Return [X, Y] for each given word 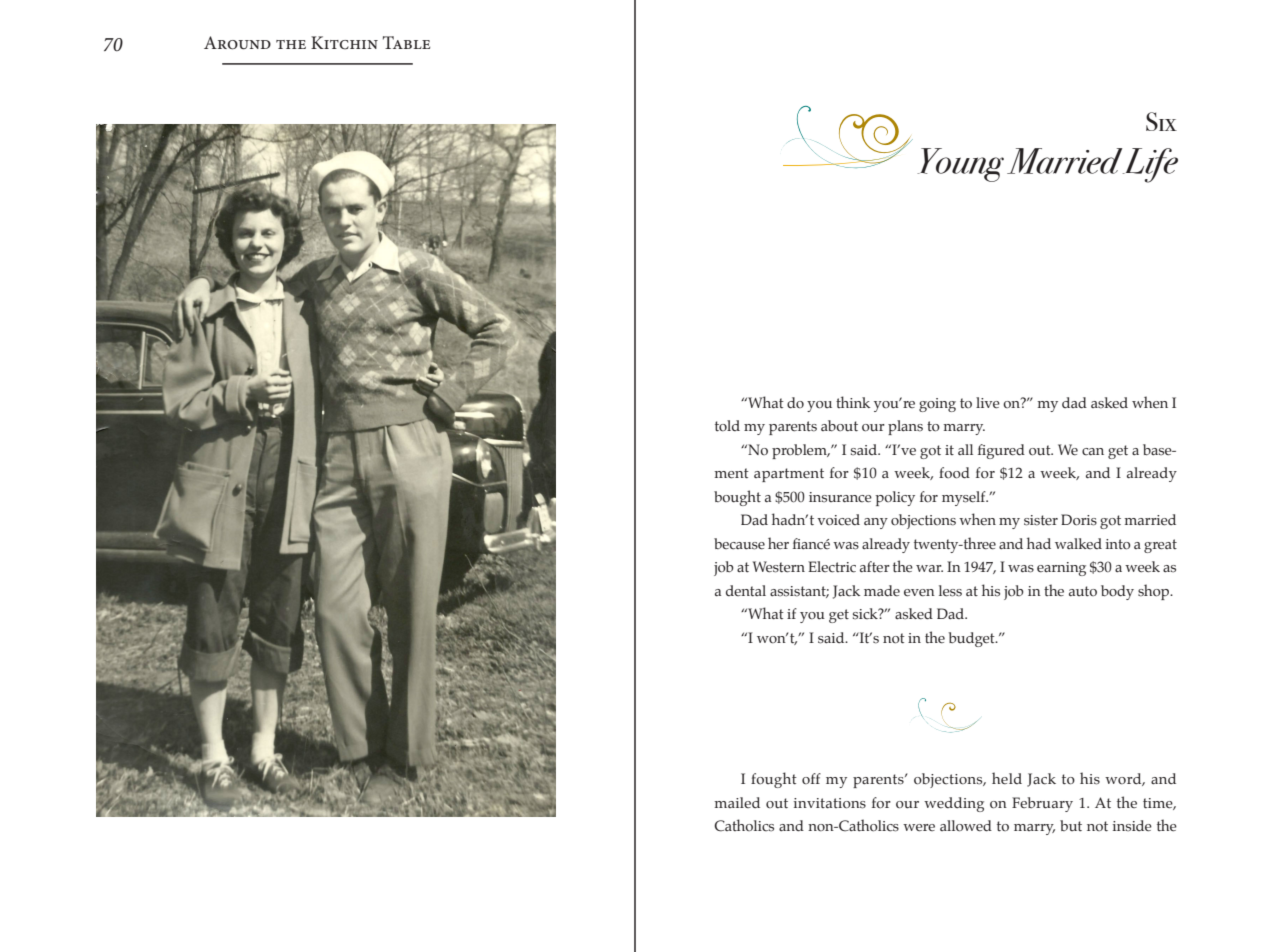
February [1042, 804]
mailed [737, 802]
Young [960, 165]
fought [774, 780]
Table [406, 42]
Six [1161, 121]
